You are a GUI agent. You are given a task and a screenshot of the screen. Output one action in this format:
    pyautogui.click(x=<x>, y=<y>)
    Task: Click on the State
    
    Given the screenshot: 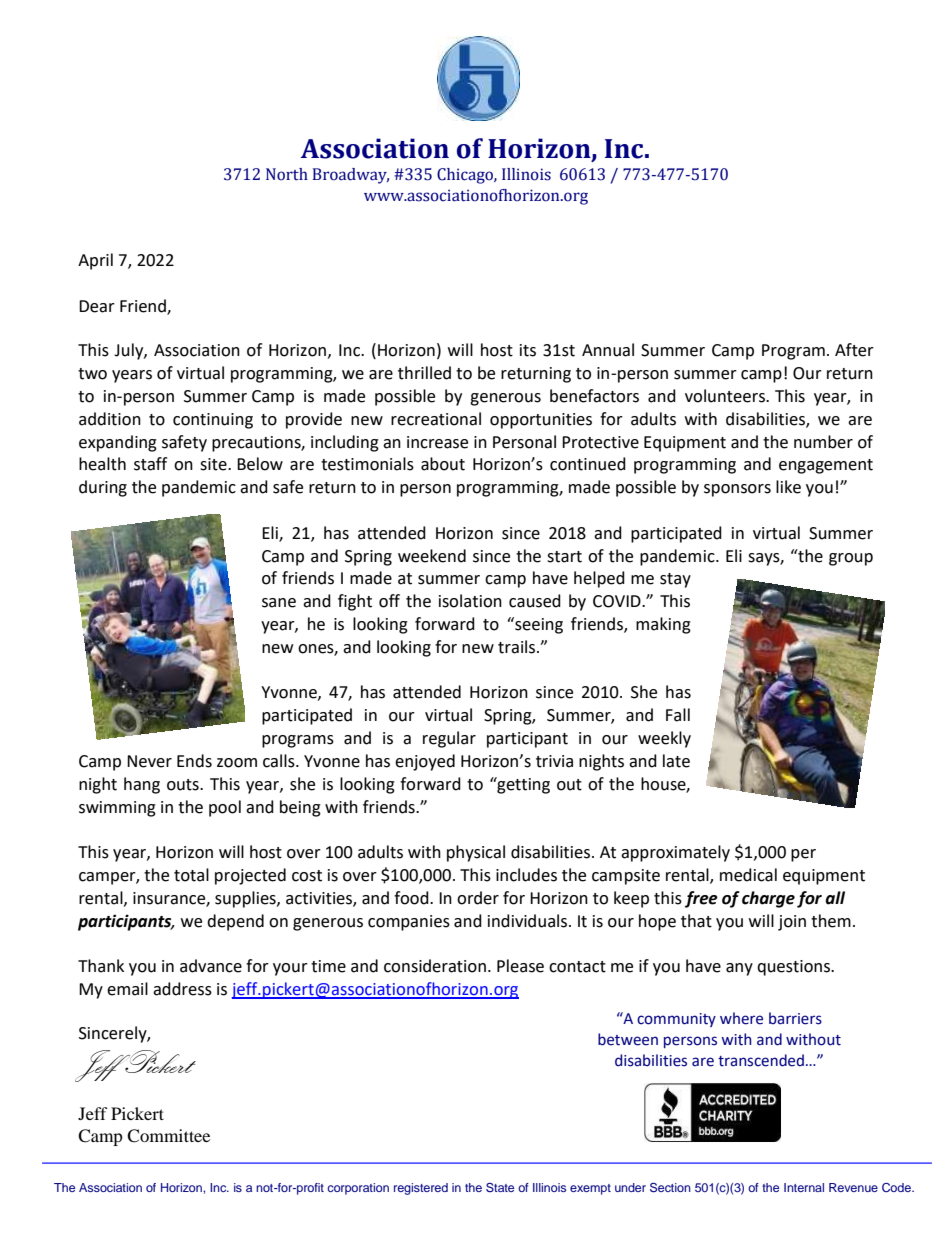 What is the action you would take?
    pyautogui.click(x=500, y=1187)
